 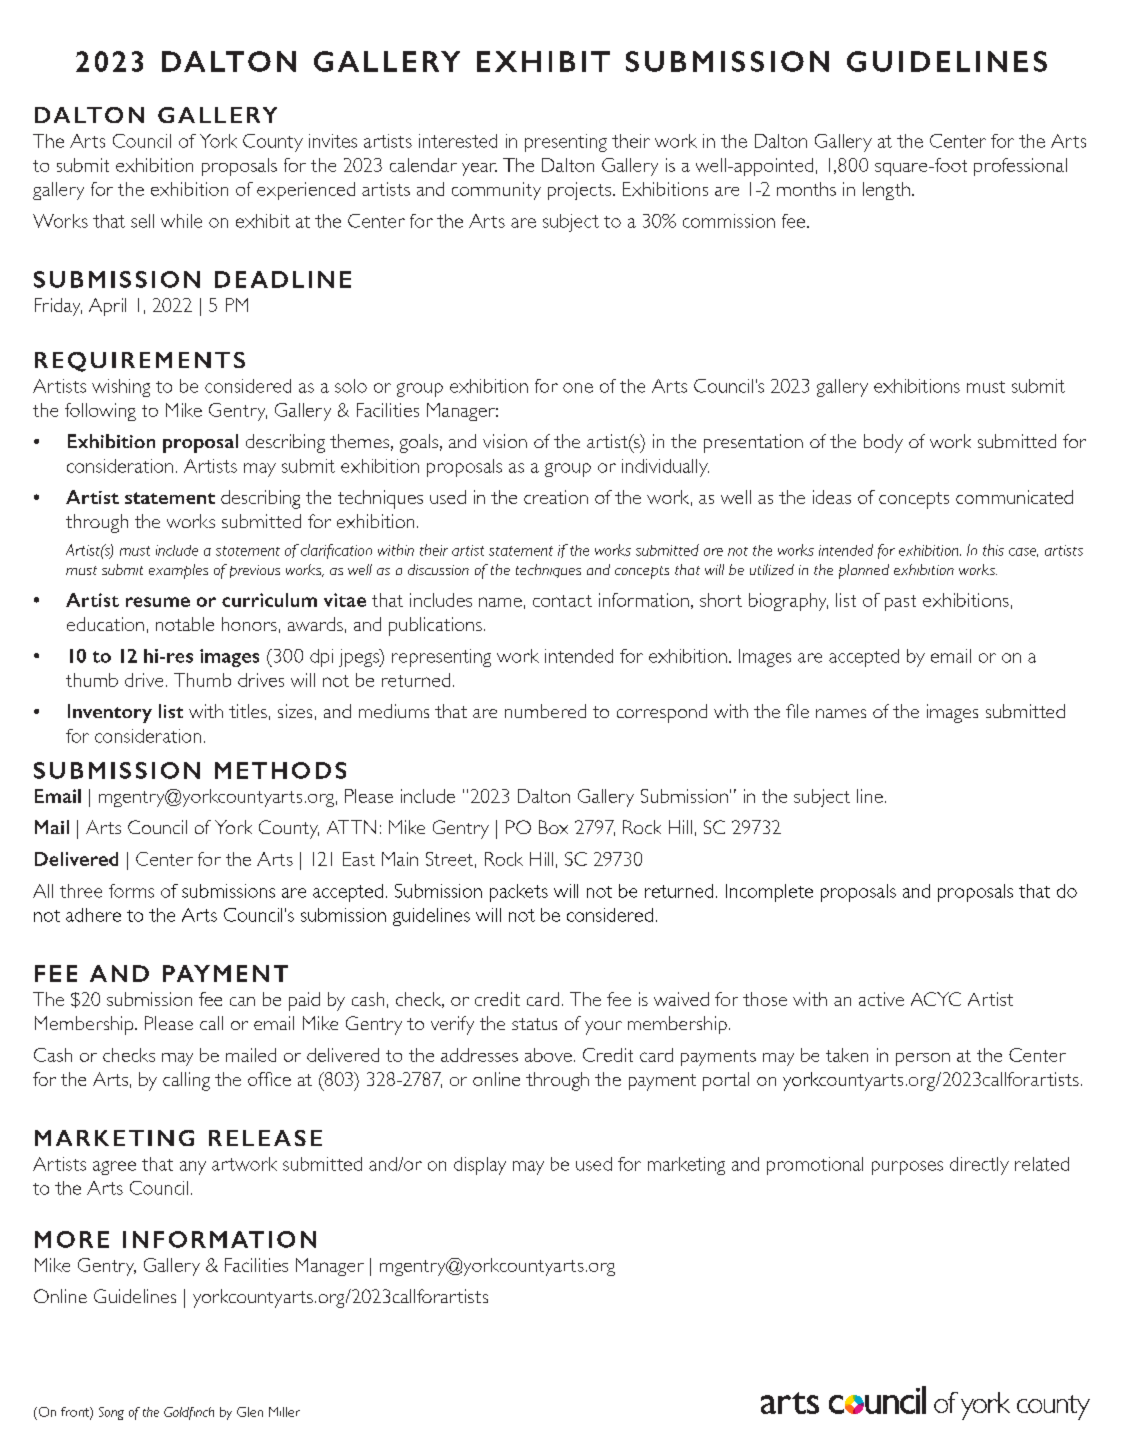 I want to click on Goldfinch, so click(x=189, y=1413).
